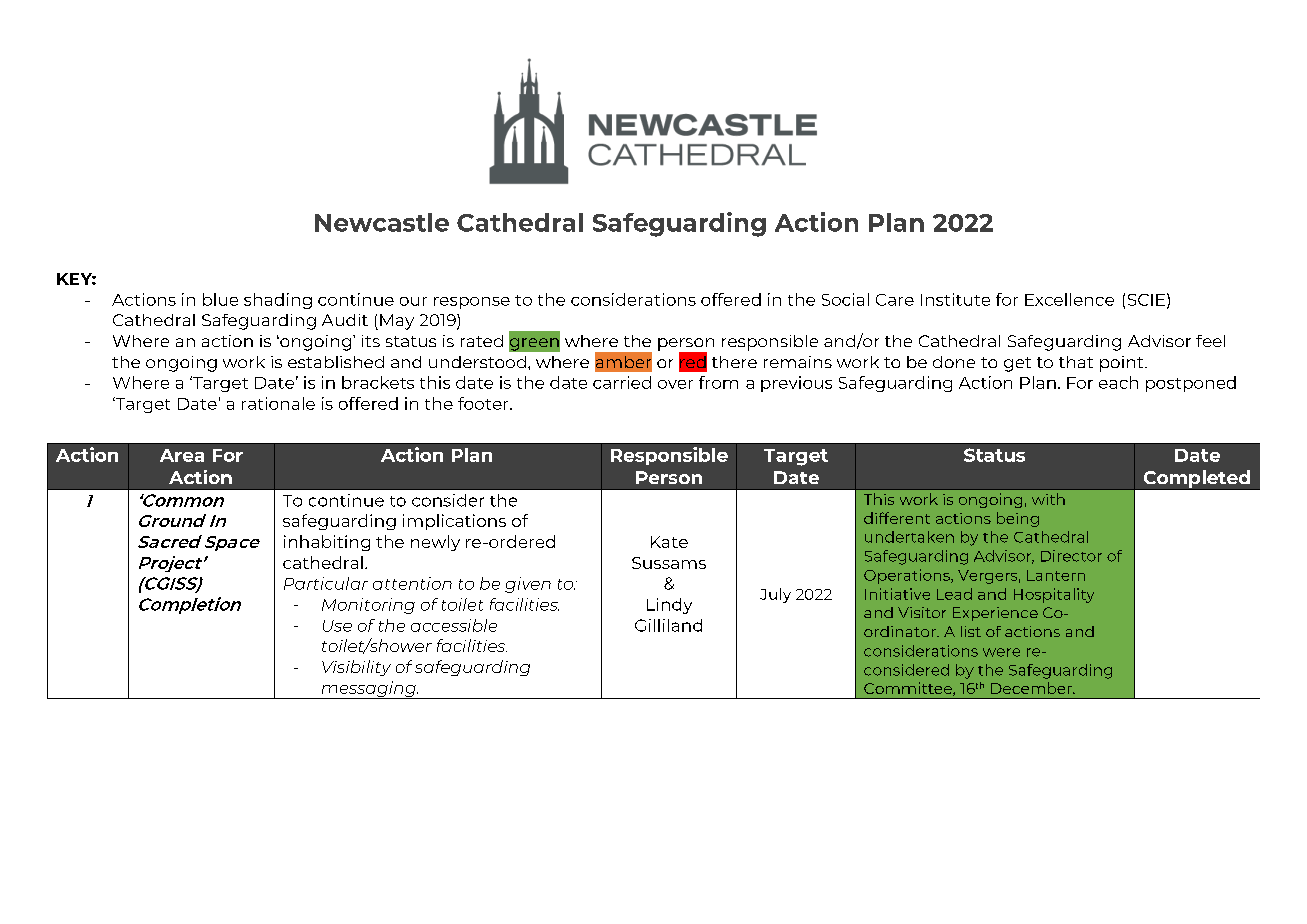  What do you see at coordinates (1069, 299) in the screenshot?
I see `Excellence` at bounding box center [1069, 299].
